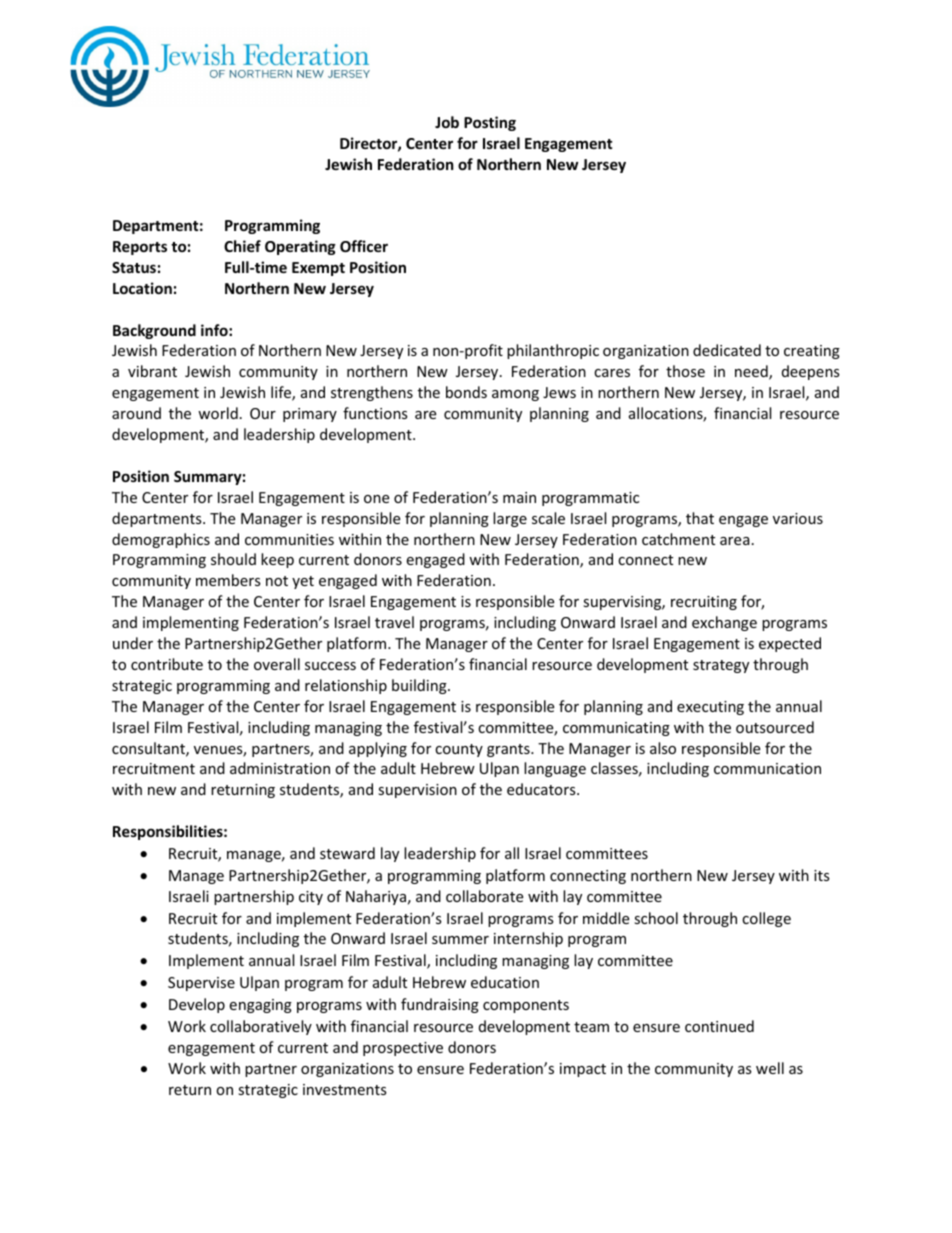 The width and height of the screenshot is (952, 1233). What do you see at coordinates (261, 1027) in the screenshot?
I see `collaboratively` at bounding box center [261, 1027].
